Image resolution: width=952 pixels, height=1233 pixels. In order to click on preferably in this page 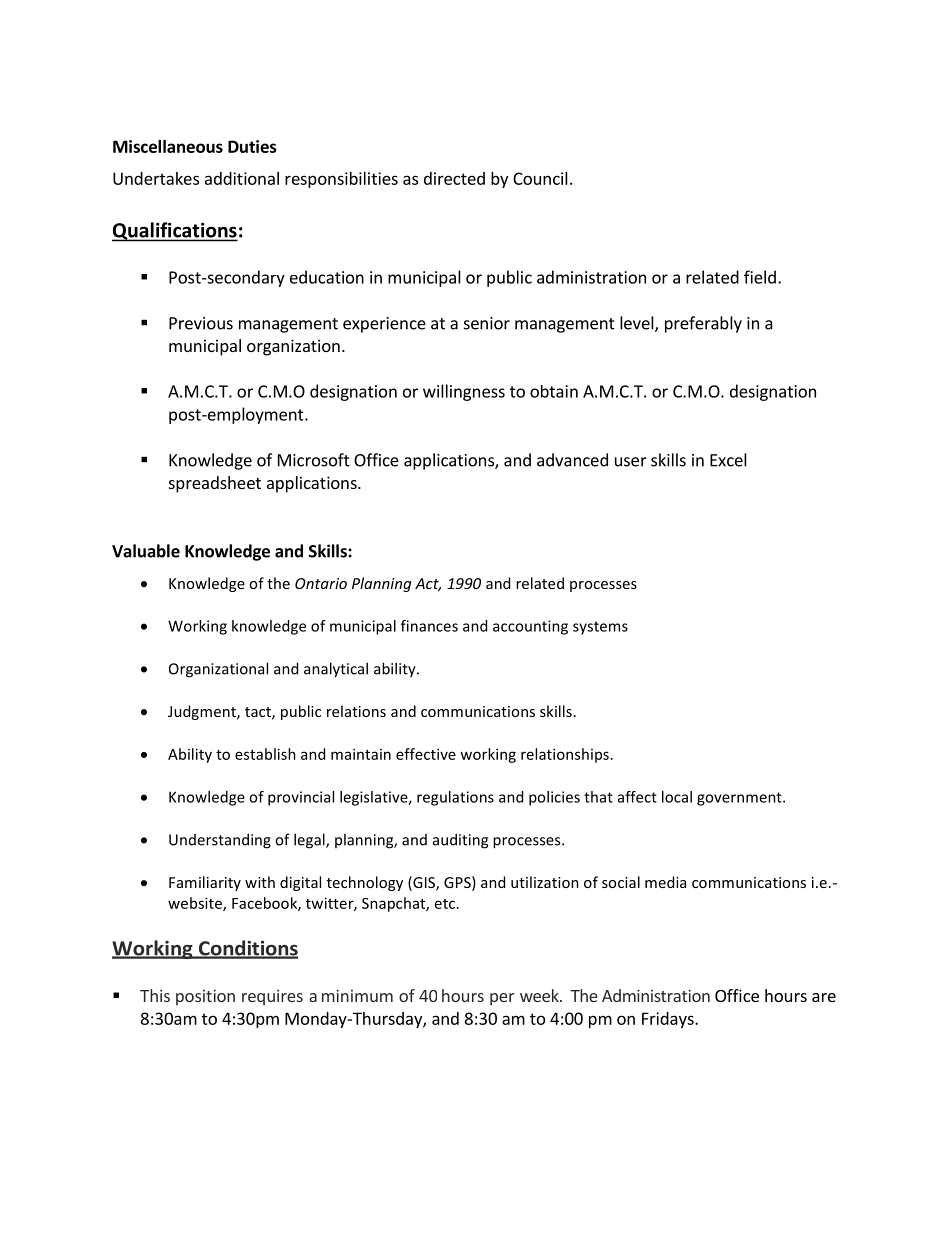, I will do `click(703, 324)`.
